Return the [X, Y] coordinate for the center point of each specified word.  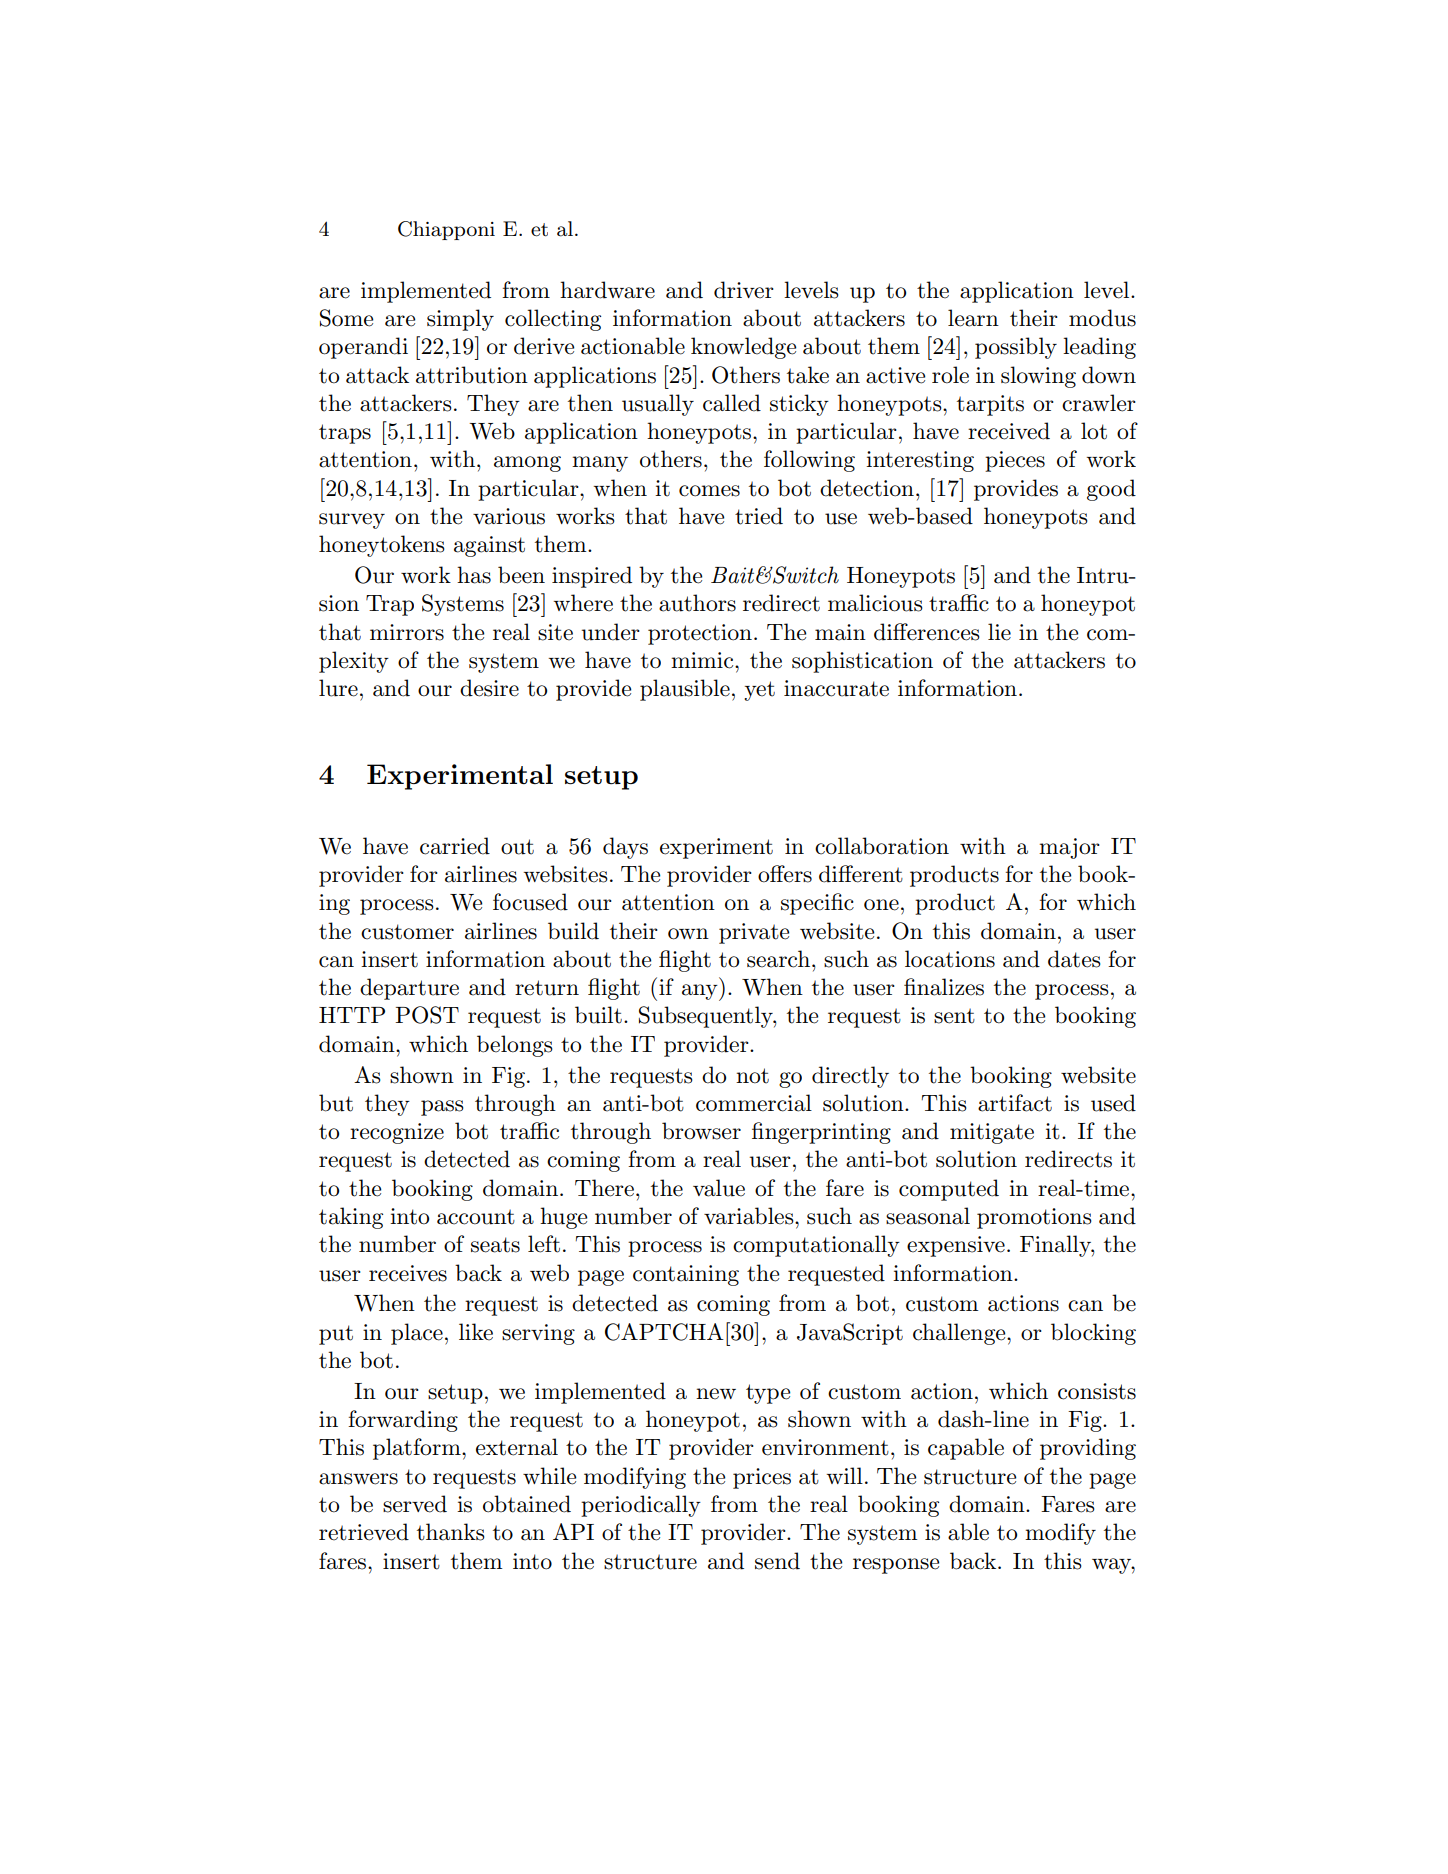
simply [460, 320]
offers [785, 874]
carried [455, 846]
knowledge [743, 348]
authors [697, 603]
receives [408, 1273]
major [1069, 848]
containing [686, 1275]
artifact [1015, 1103]
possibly [1016, 348]
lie [999, 632]
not [752, 1076]
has [474, 575]
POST [427, 1015]
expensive [956, 1246]
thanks [451, 1532]
